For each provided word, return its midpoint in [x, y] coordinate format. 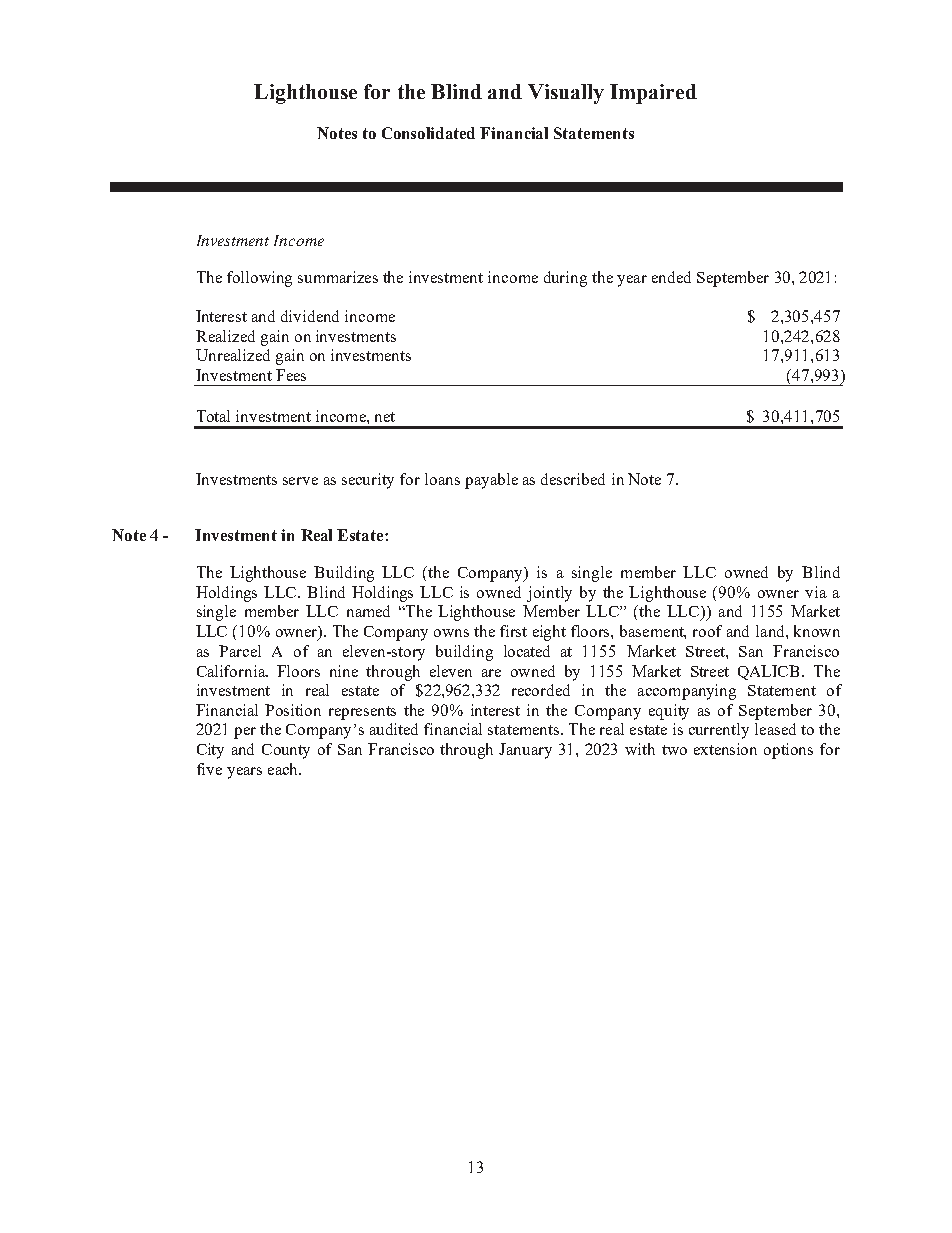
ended [671, 277]
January [525, 751]
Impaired [653, 94]
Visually [566, 94]
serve [300, 481]
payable [491, 481]
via [816, 592]
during [565, 279]
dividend [310, 316]
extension [725, 749]
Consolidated [428, 133]
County [286, 751]
